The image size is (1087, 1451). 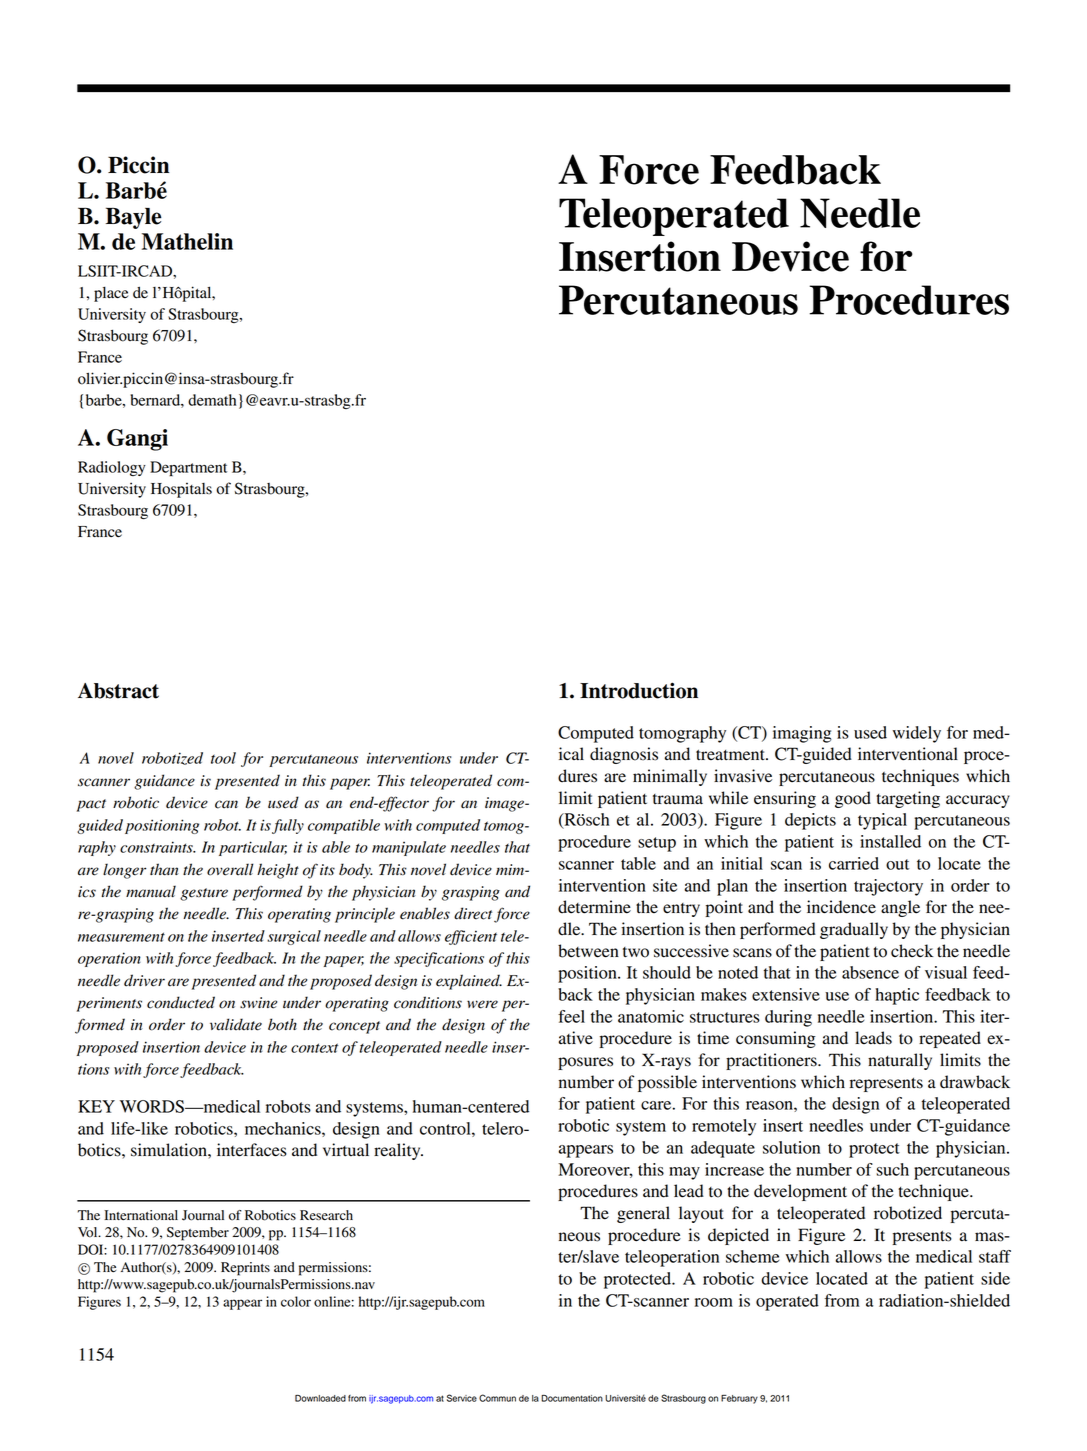 What do you see at coordinates (639, 690) in the image?
I see `Introduction` at bounding box center [639, 690].
